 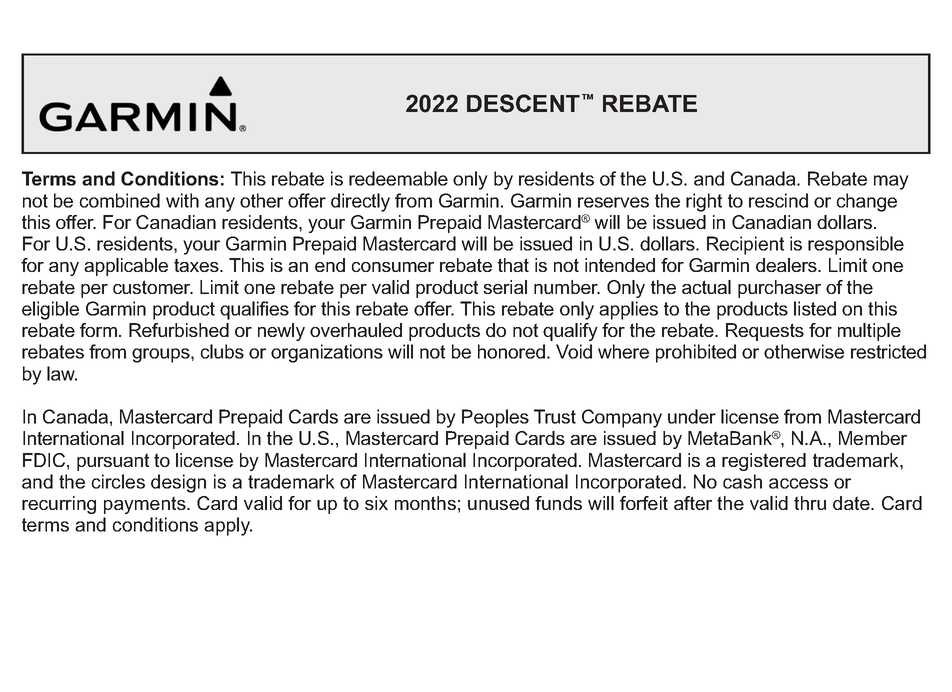 I want to click on redeemable, so click(x=398, y=178).
